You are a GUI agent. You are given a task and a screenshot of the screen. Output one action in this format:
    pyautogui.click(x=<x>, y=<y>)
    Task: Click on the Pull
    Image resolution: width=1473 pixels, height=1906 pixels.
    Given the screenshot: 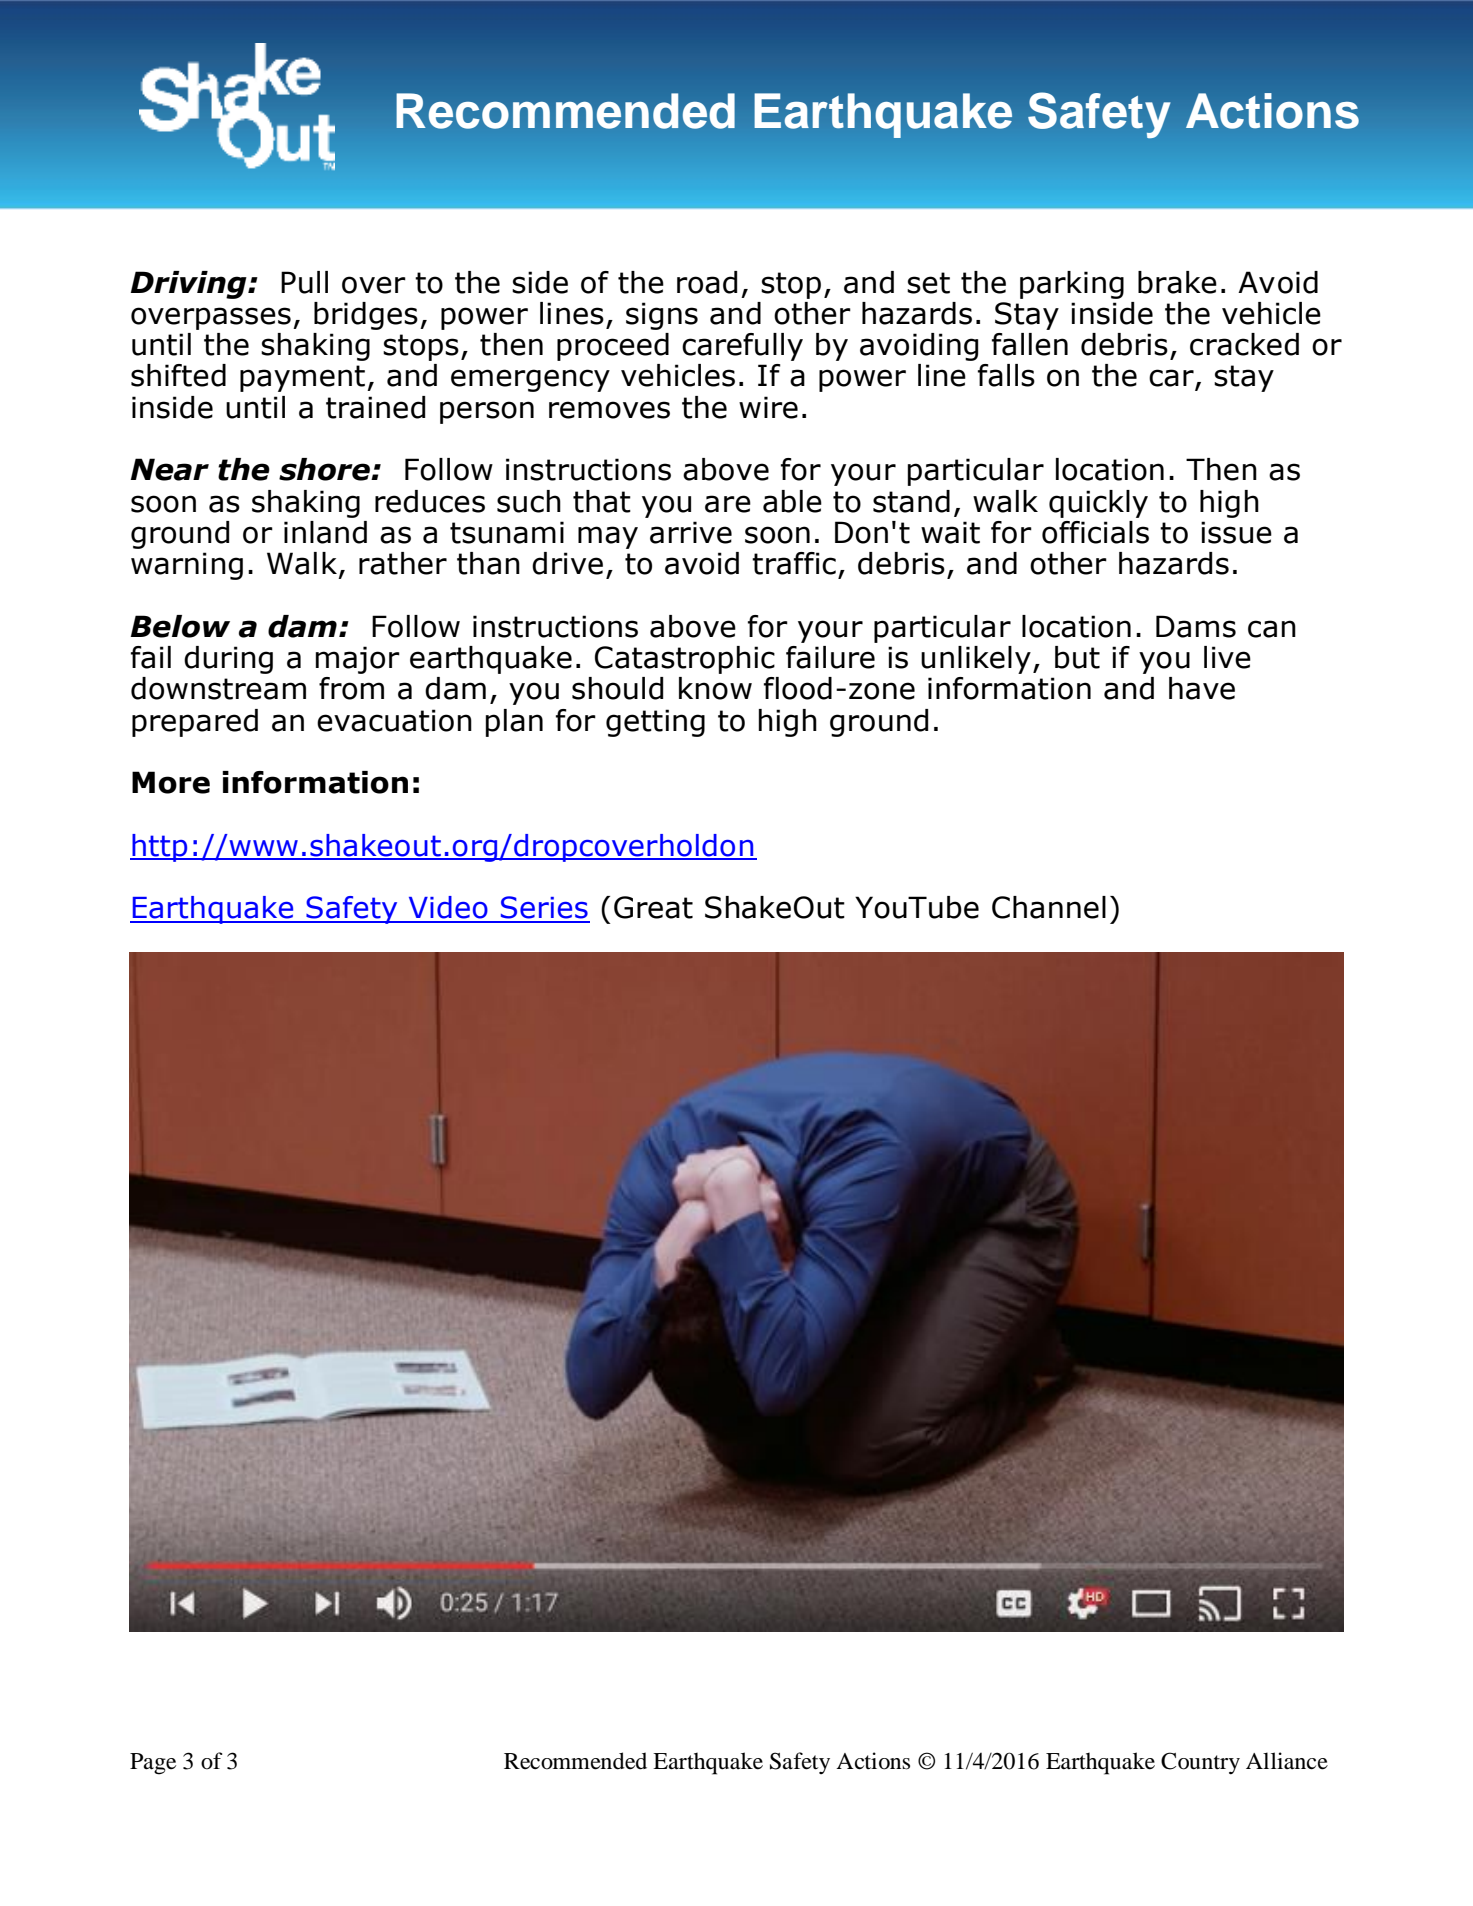 What is the action you would take?
    pyautogui.click(x=304, y=282)
